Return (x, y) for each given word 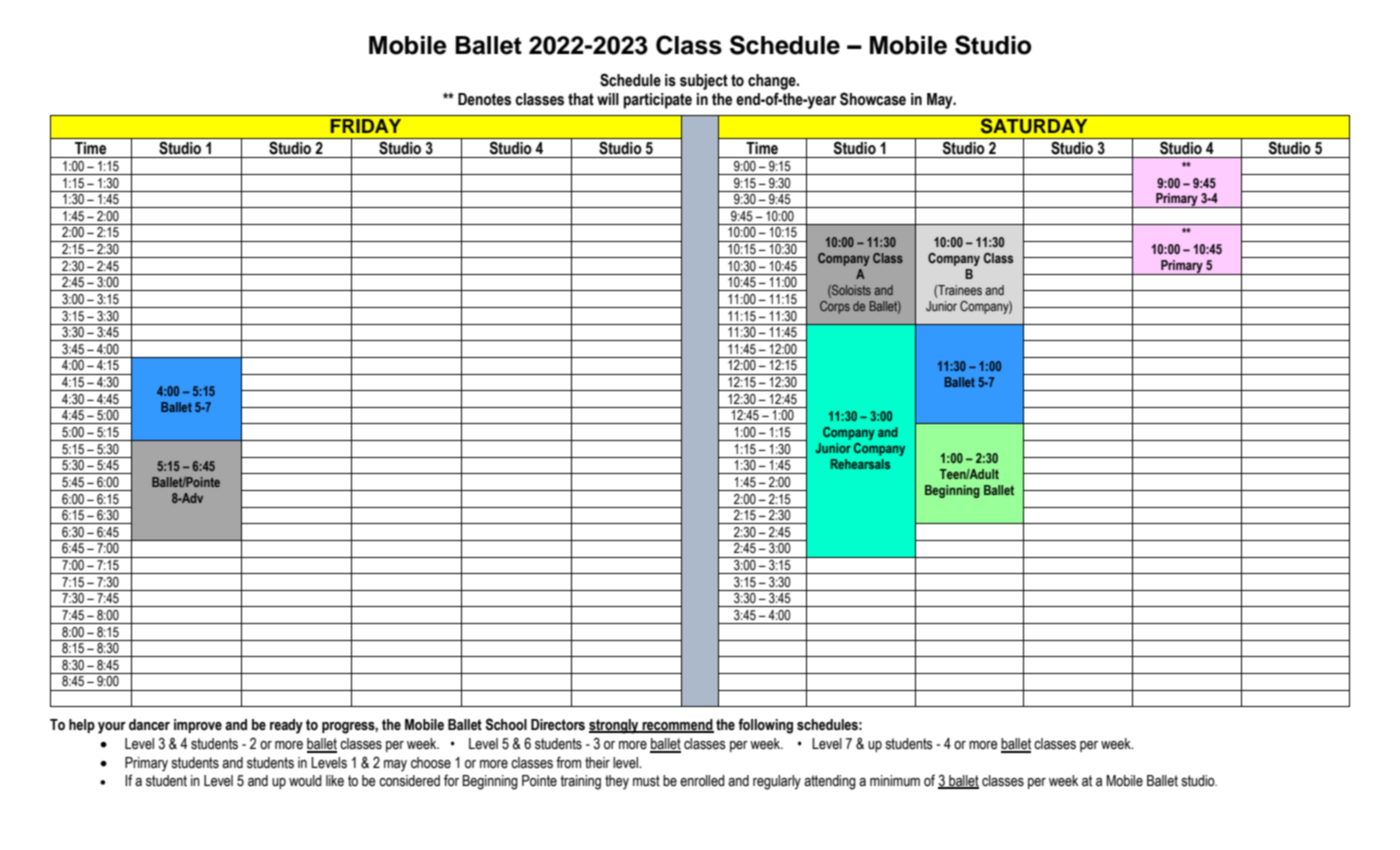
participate (657, 101)
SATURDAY (1034, 126)
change (773, 82)
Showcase (873, 99)
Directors (558, 725)
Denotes (484, 99)
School (506, 724)
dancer (149, 725)
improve (198, 726)
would (305, 781)
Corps (835, 307)
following (765, 726)
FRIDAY (366, 126)
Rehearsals (860, 464)
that (581, 99)
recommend (677, 725)
